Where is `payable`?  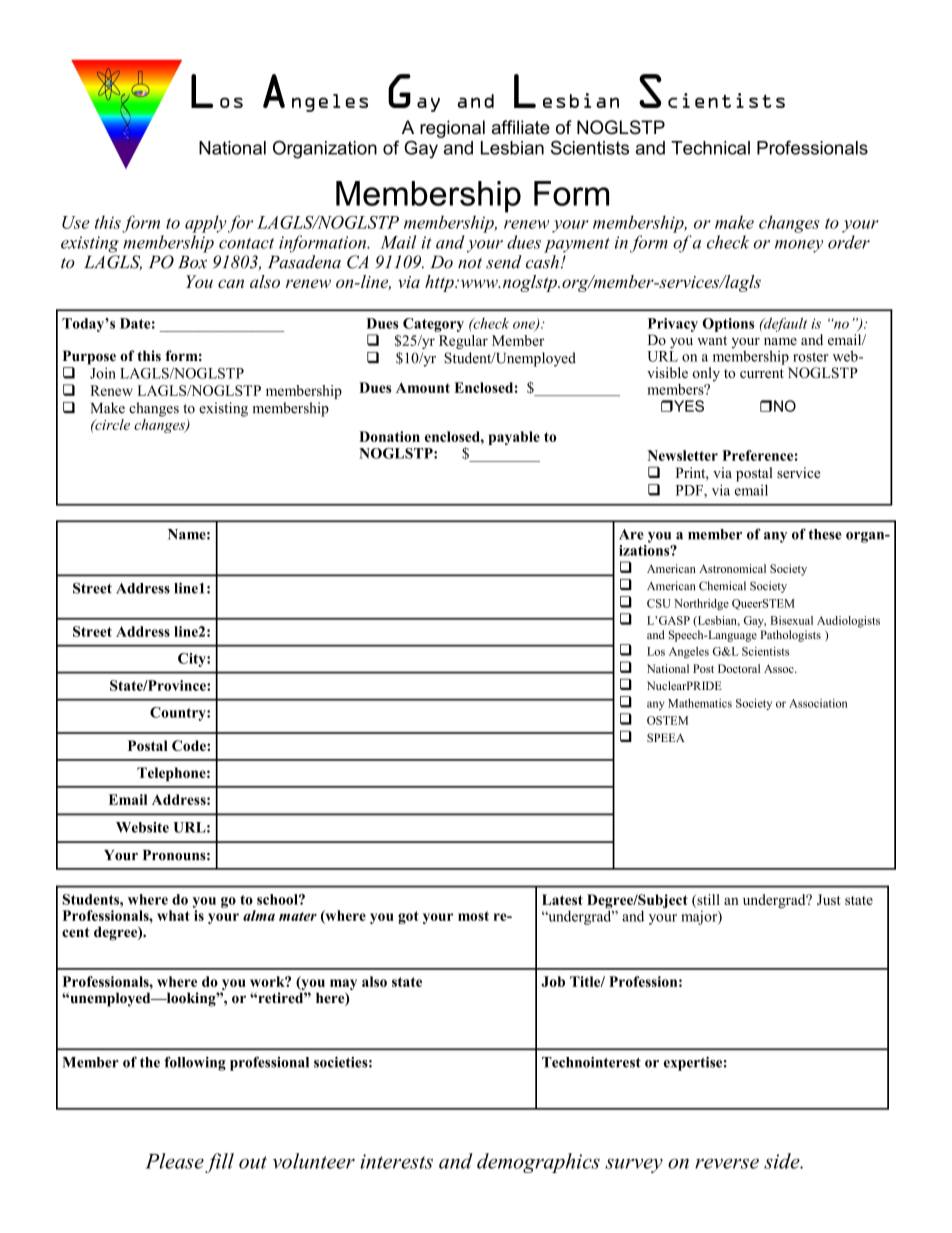 payable is located at coordinates (514, 438).
